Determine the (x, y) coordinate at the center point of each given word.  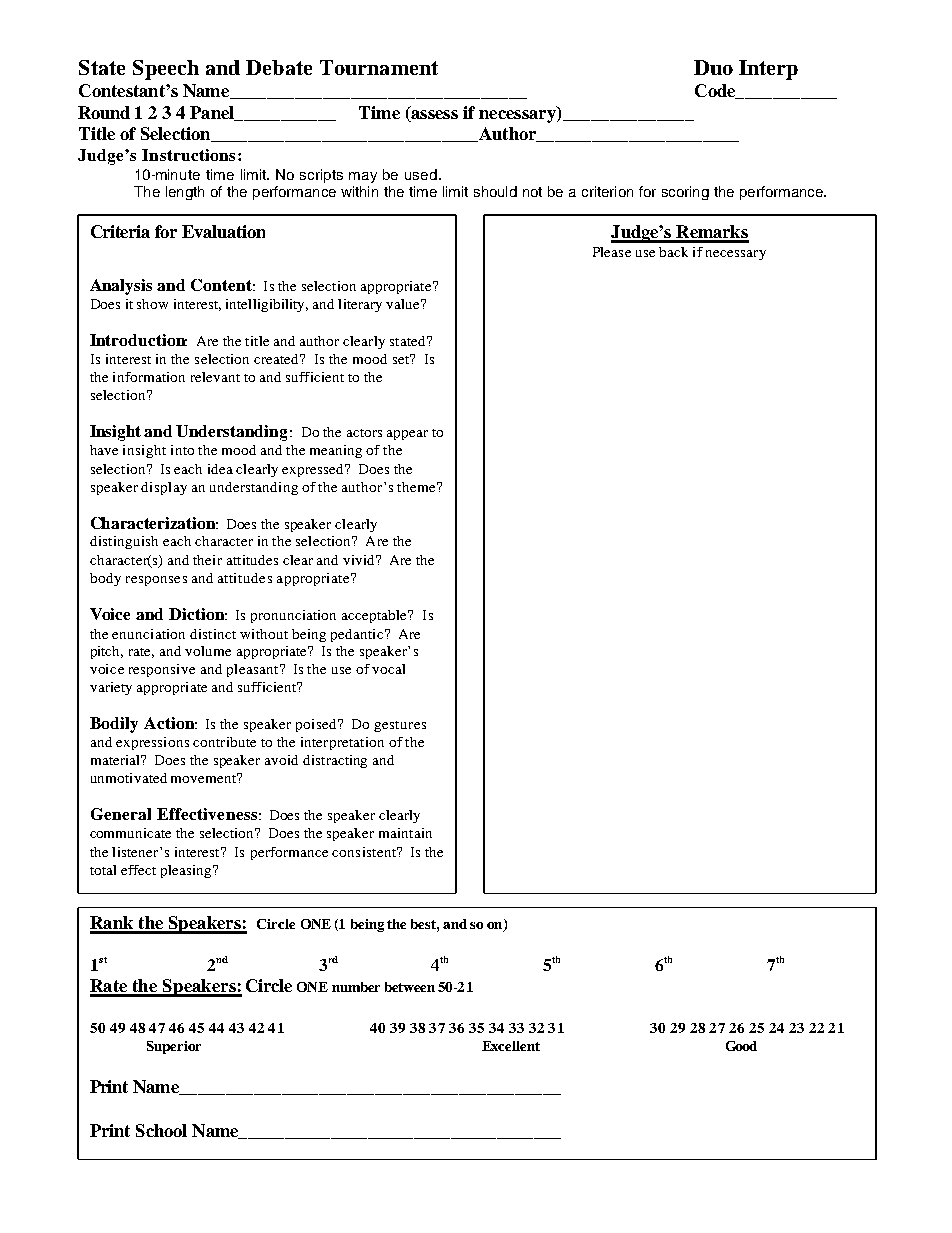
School (161, 1130)
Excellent (511, 1046)
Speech (166, 70)
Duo (713, 67)
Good (741, 1046)
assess (433, 116)
